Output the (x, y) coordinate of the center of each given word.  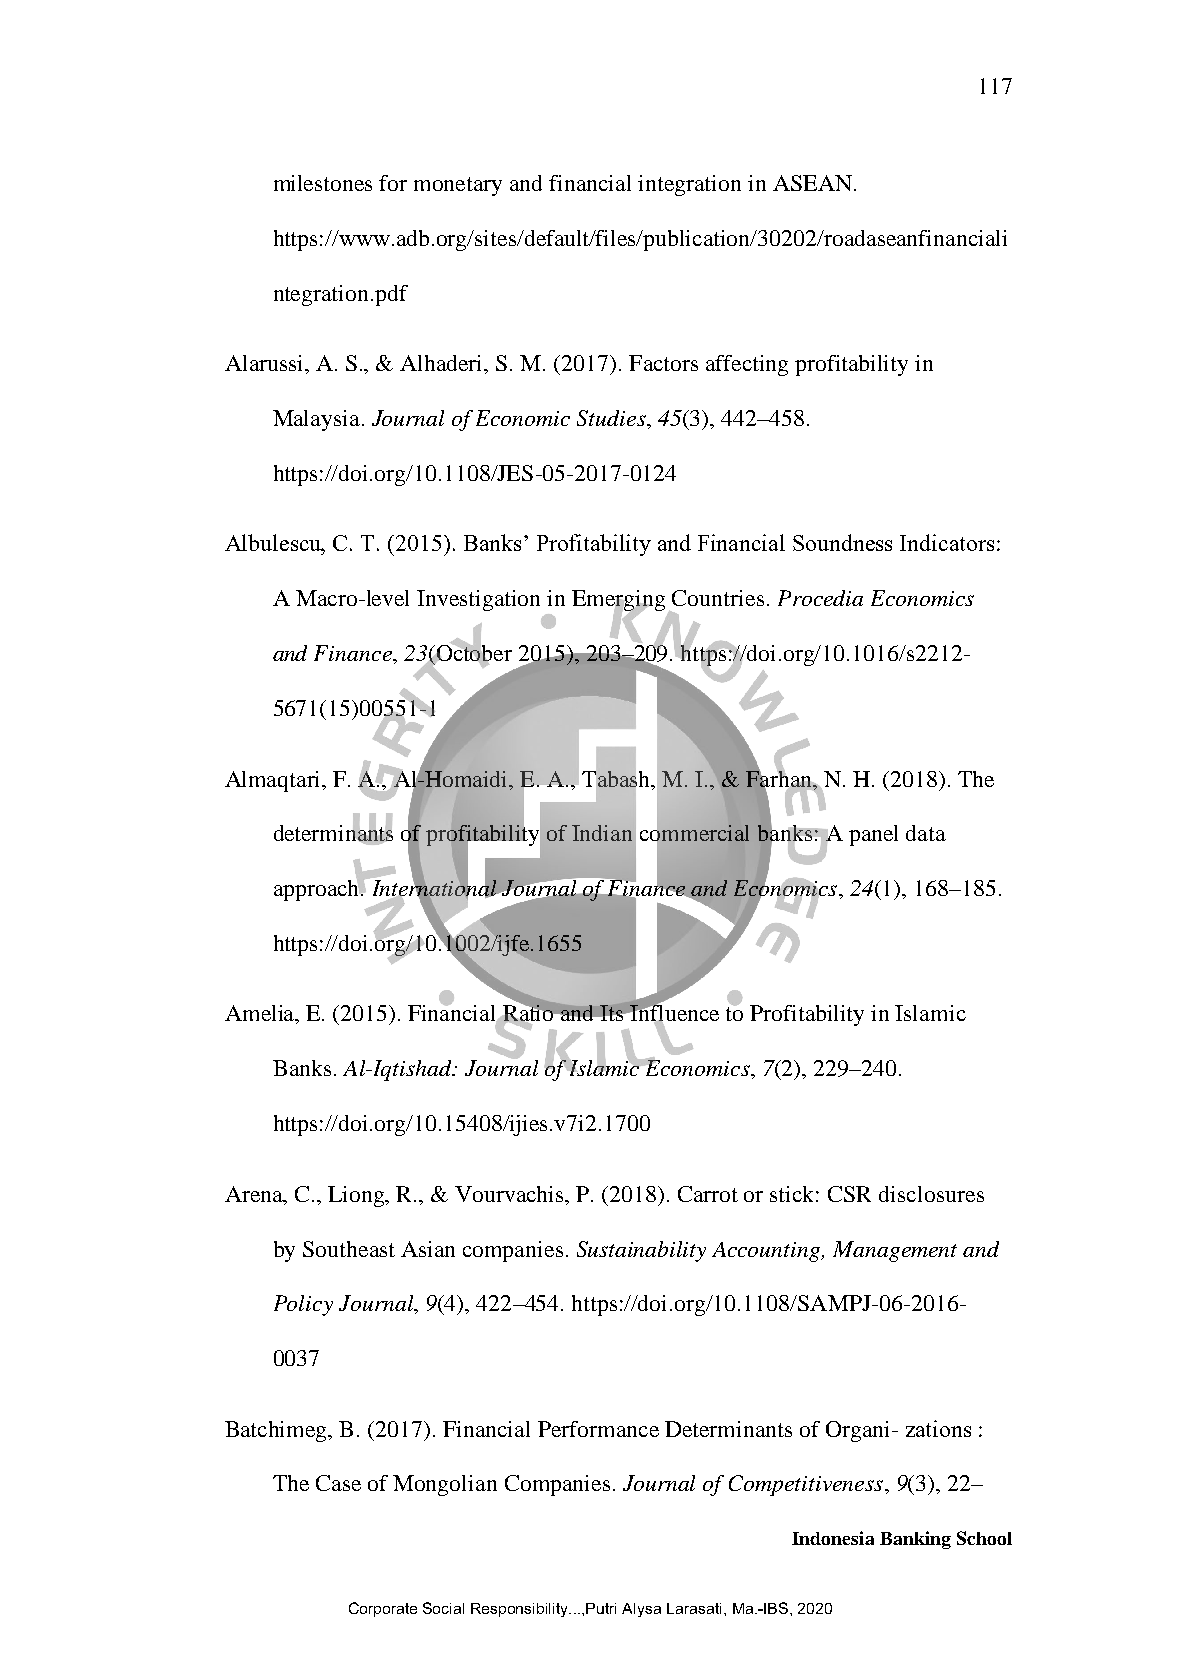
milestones (323, 183)
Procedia (820, 598)
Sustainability (641, 1251)
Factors (663, 363)
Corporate (383, 1609)
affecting (747, 365)
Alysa (641, 1610)
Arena (255, 1194)
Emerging (618, 602)
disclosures (931, 1194)
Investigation (478, 600)
